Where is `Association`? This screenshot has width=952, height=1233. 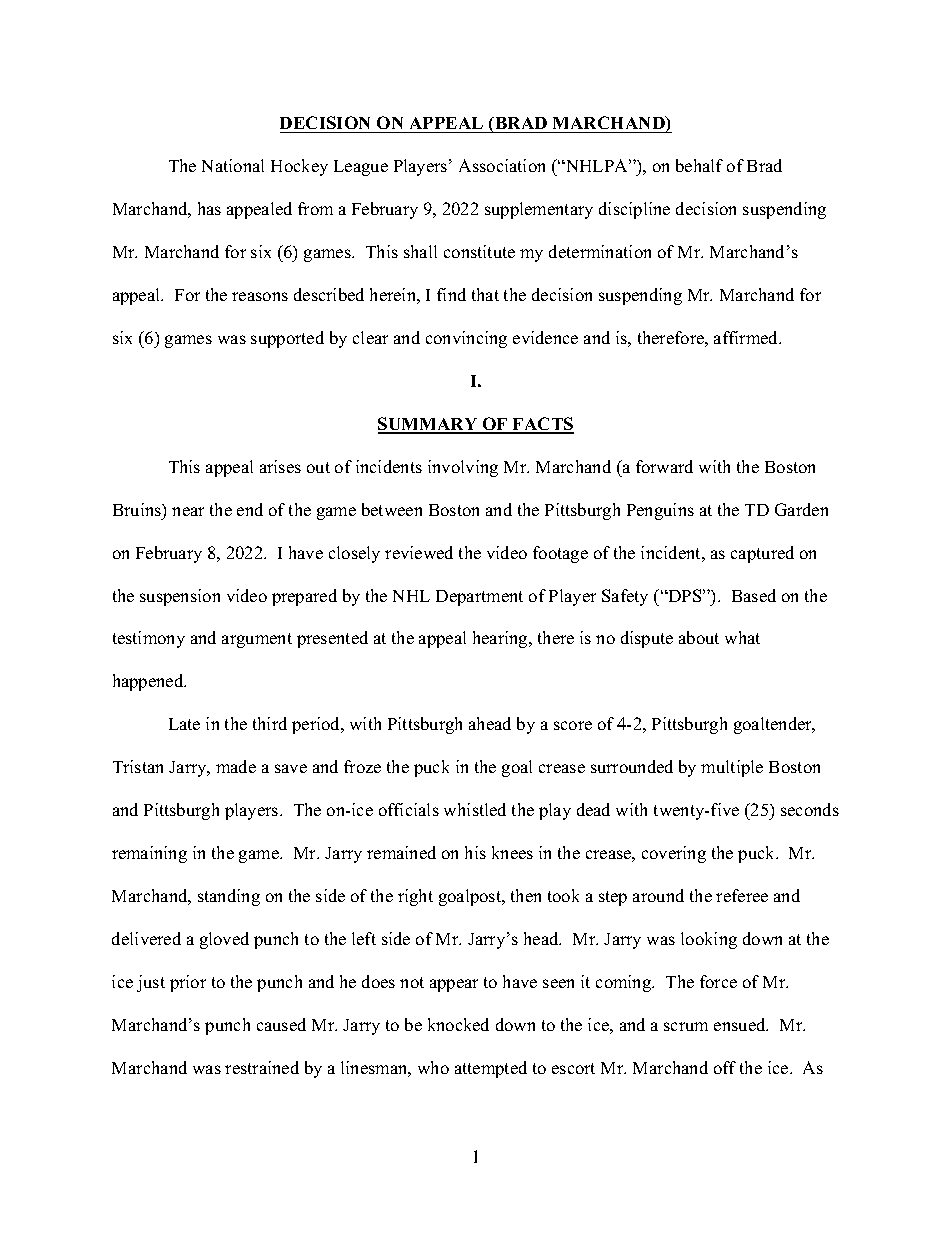
Association is located at coordinates (502, 165).
